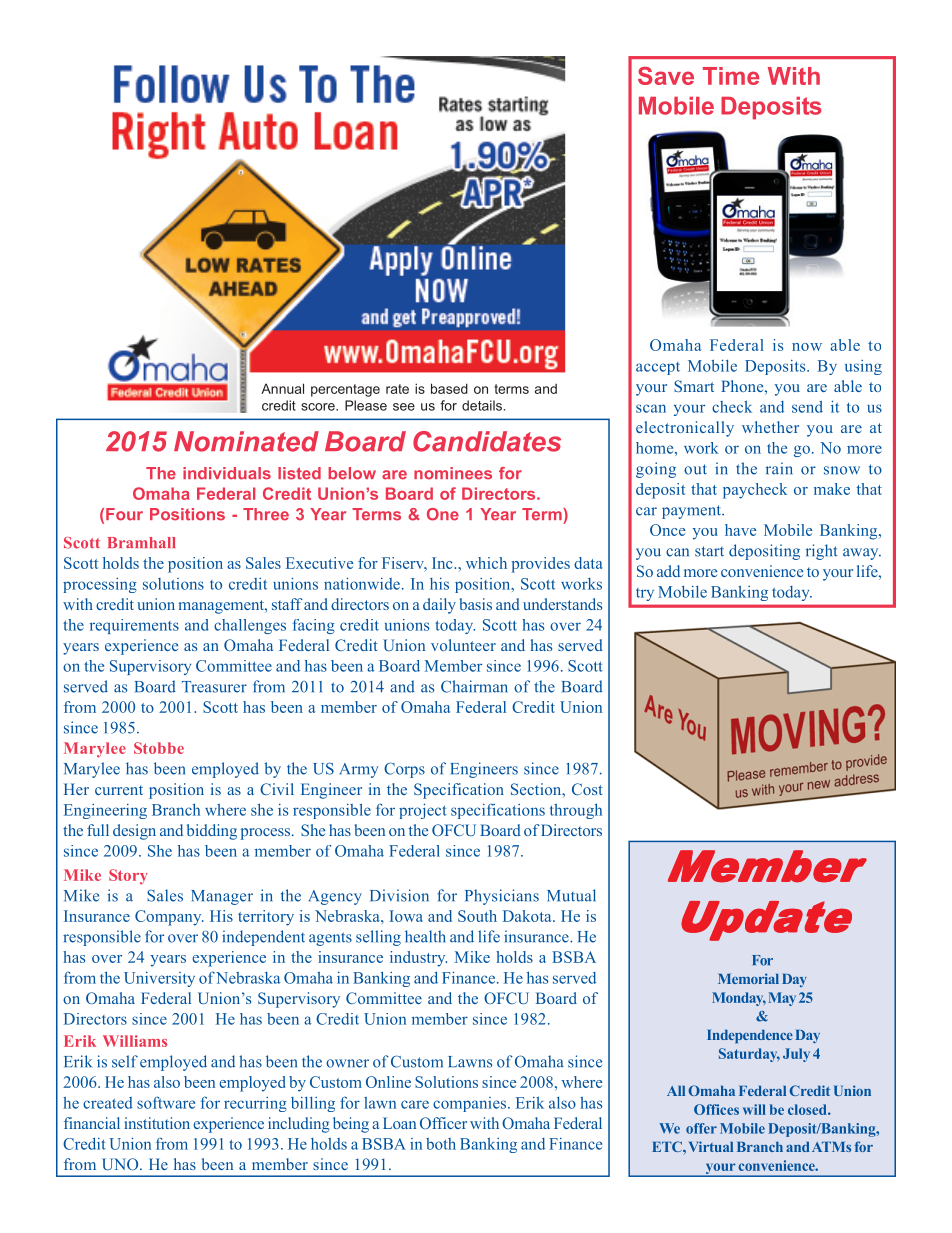  I want to click on institution, so click(157, 1123).
